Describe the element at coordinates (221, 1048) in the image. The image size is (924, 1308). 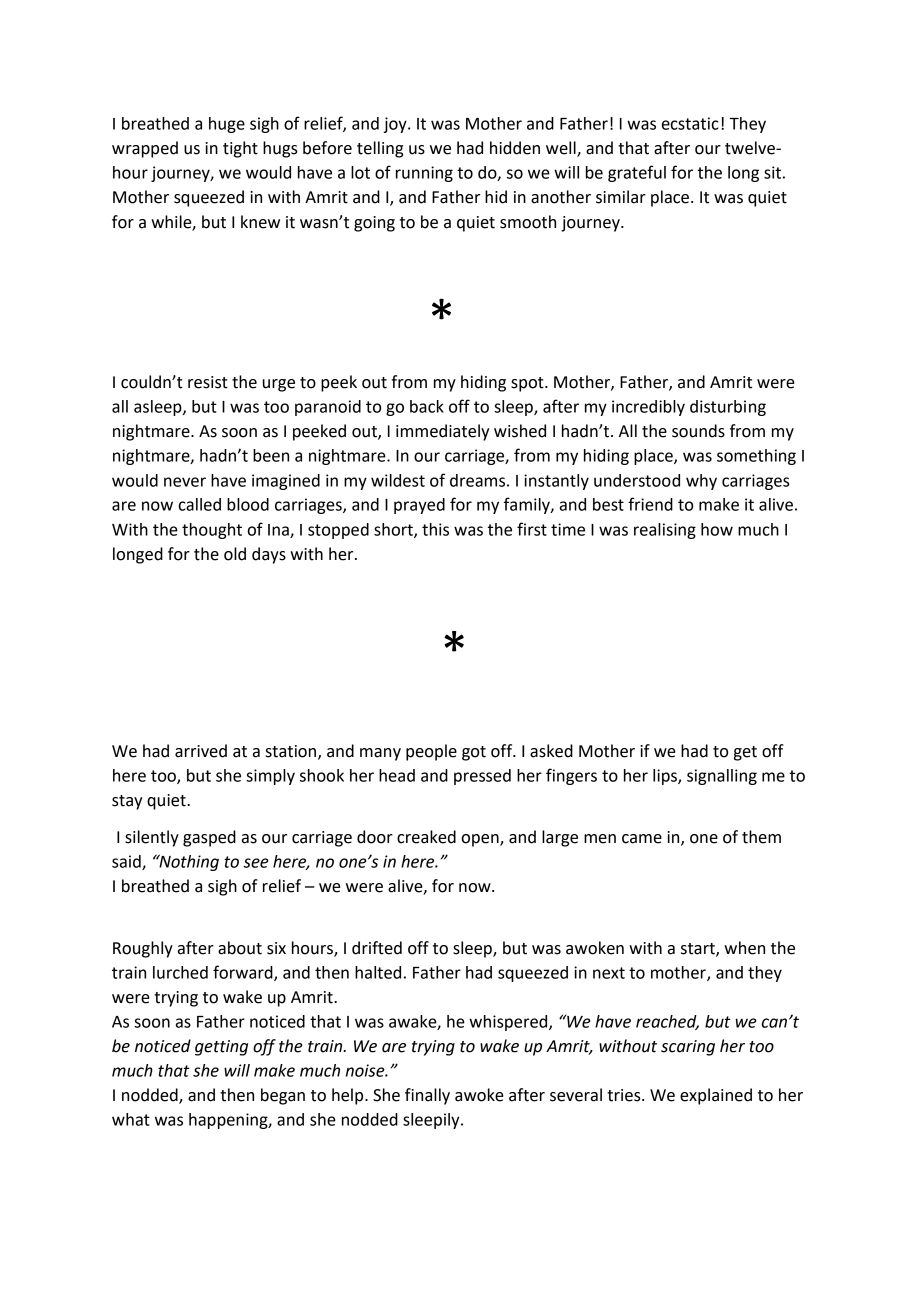
I see `getting` at that location.
